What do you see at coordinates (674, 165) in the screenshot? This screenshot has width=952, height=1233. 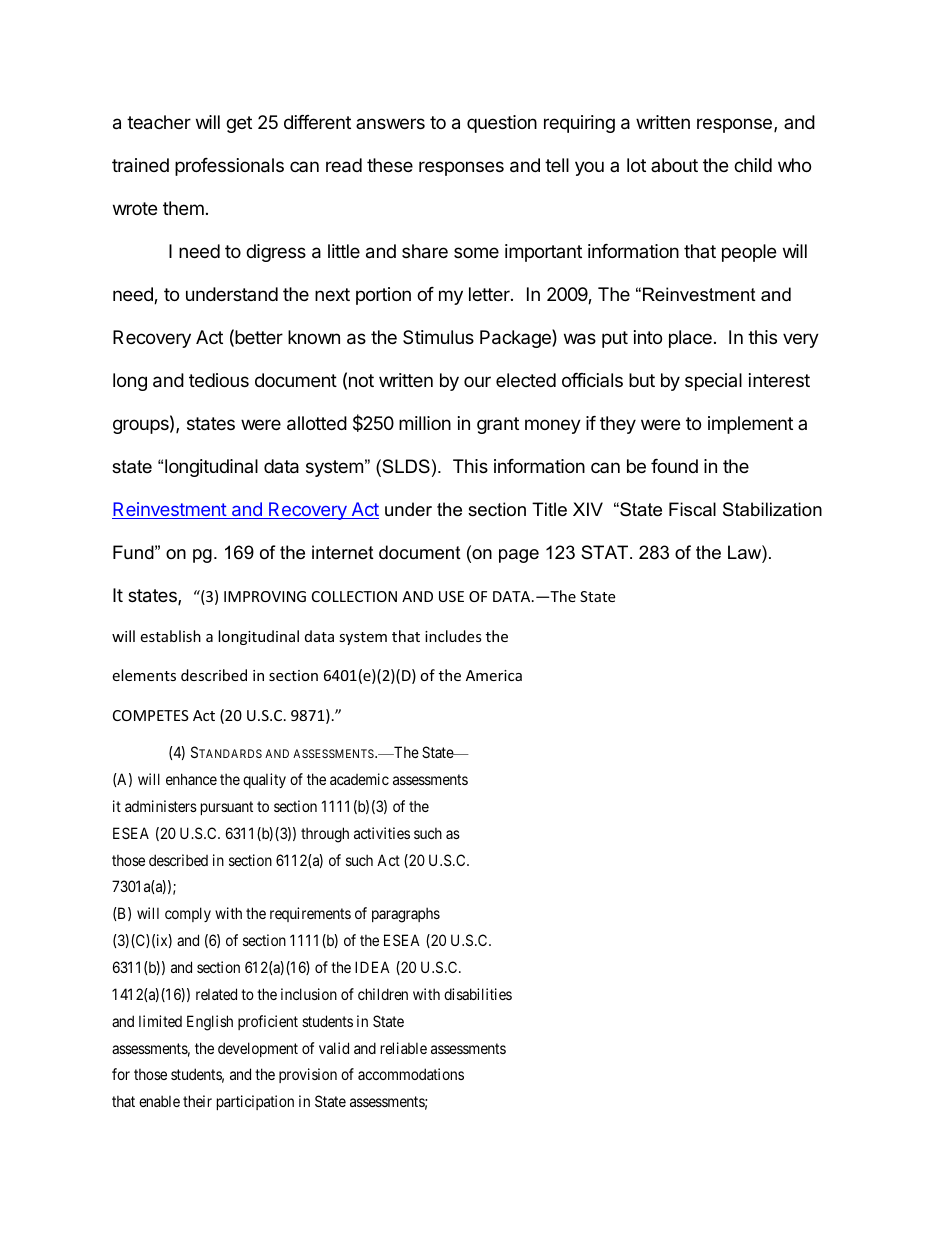 I see `about` at bounding box center [674, 165].
